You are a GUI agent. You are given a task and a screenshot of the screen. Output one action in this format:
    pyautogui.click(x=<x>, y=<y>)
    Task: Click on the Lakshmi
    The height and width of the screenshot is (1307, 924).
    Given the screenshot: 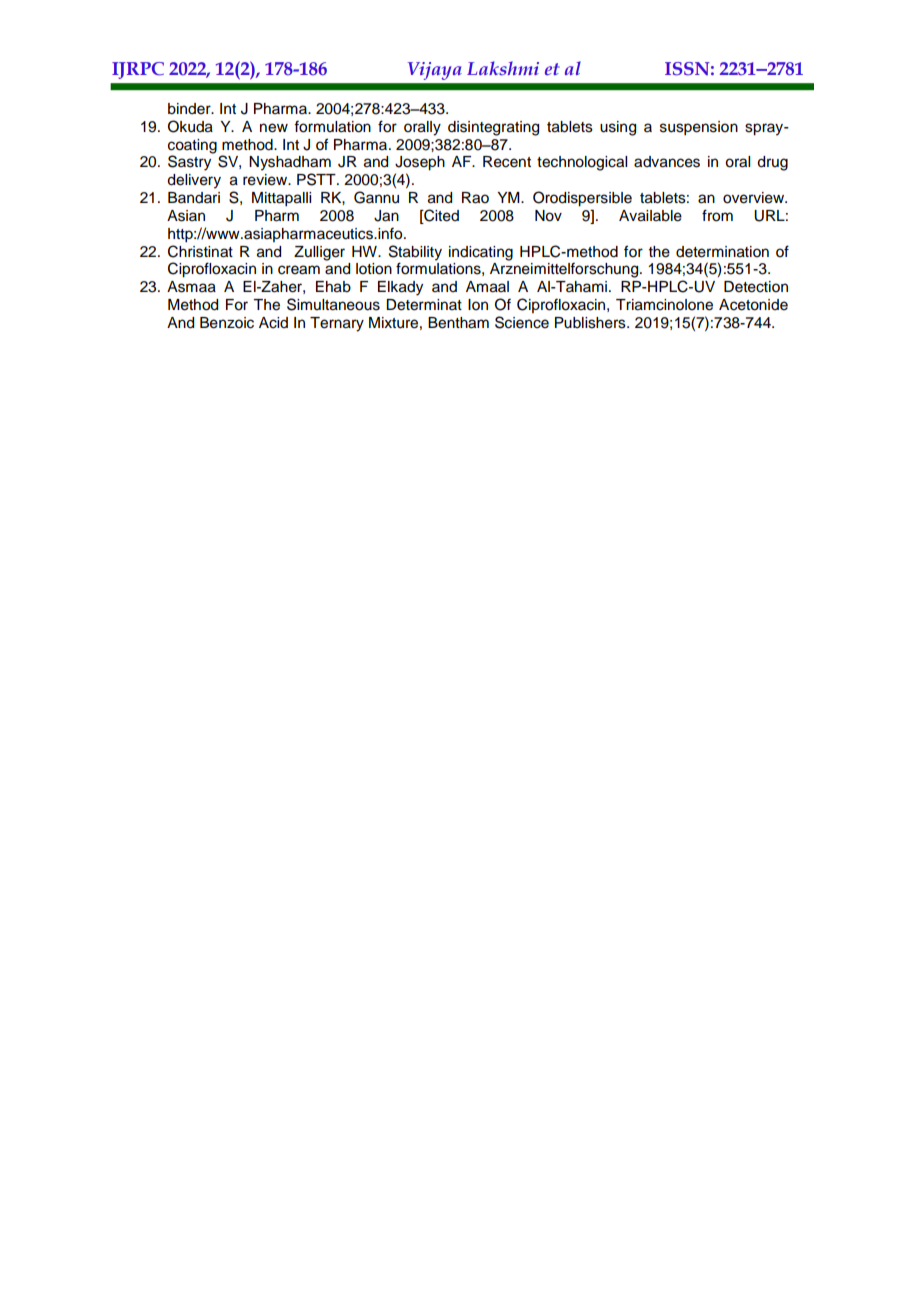 What is the action you would take?
    pyautogui.click(x=503, y=68)
